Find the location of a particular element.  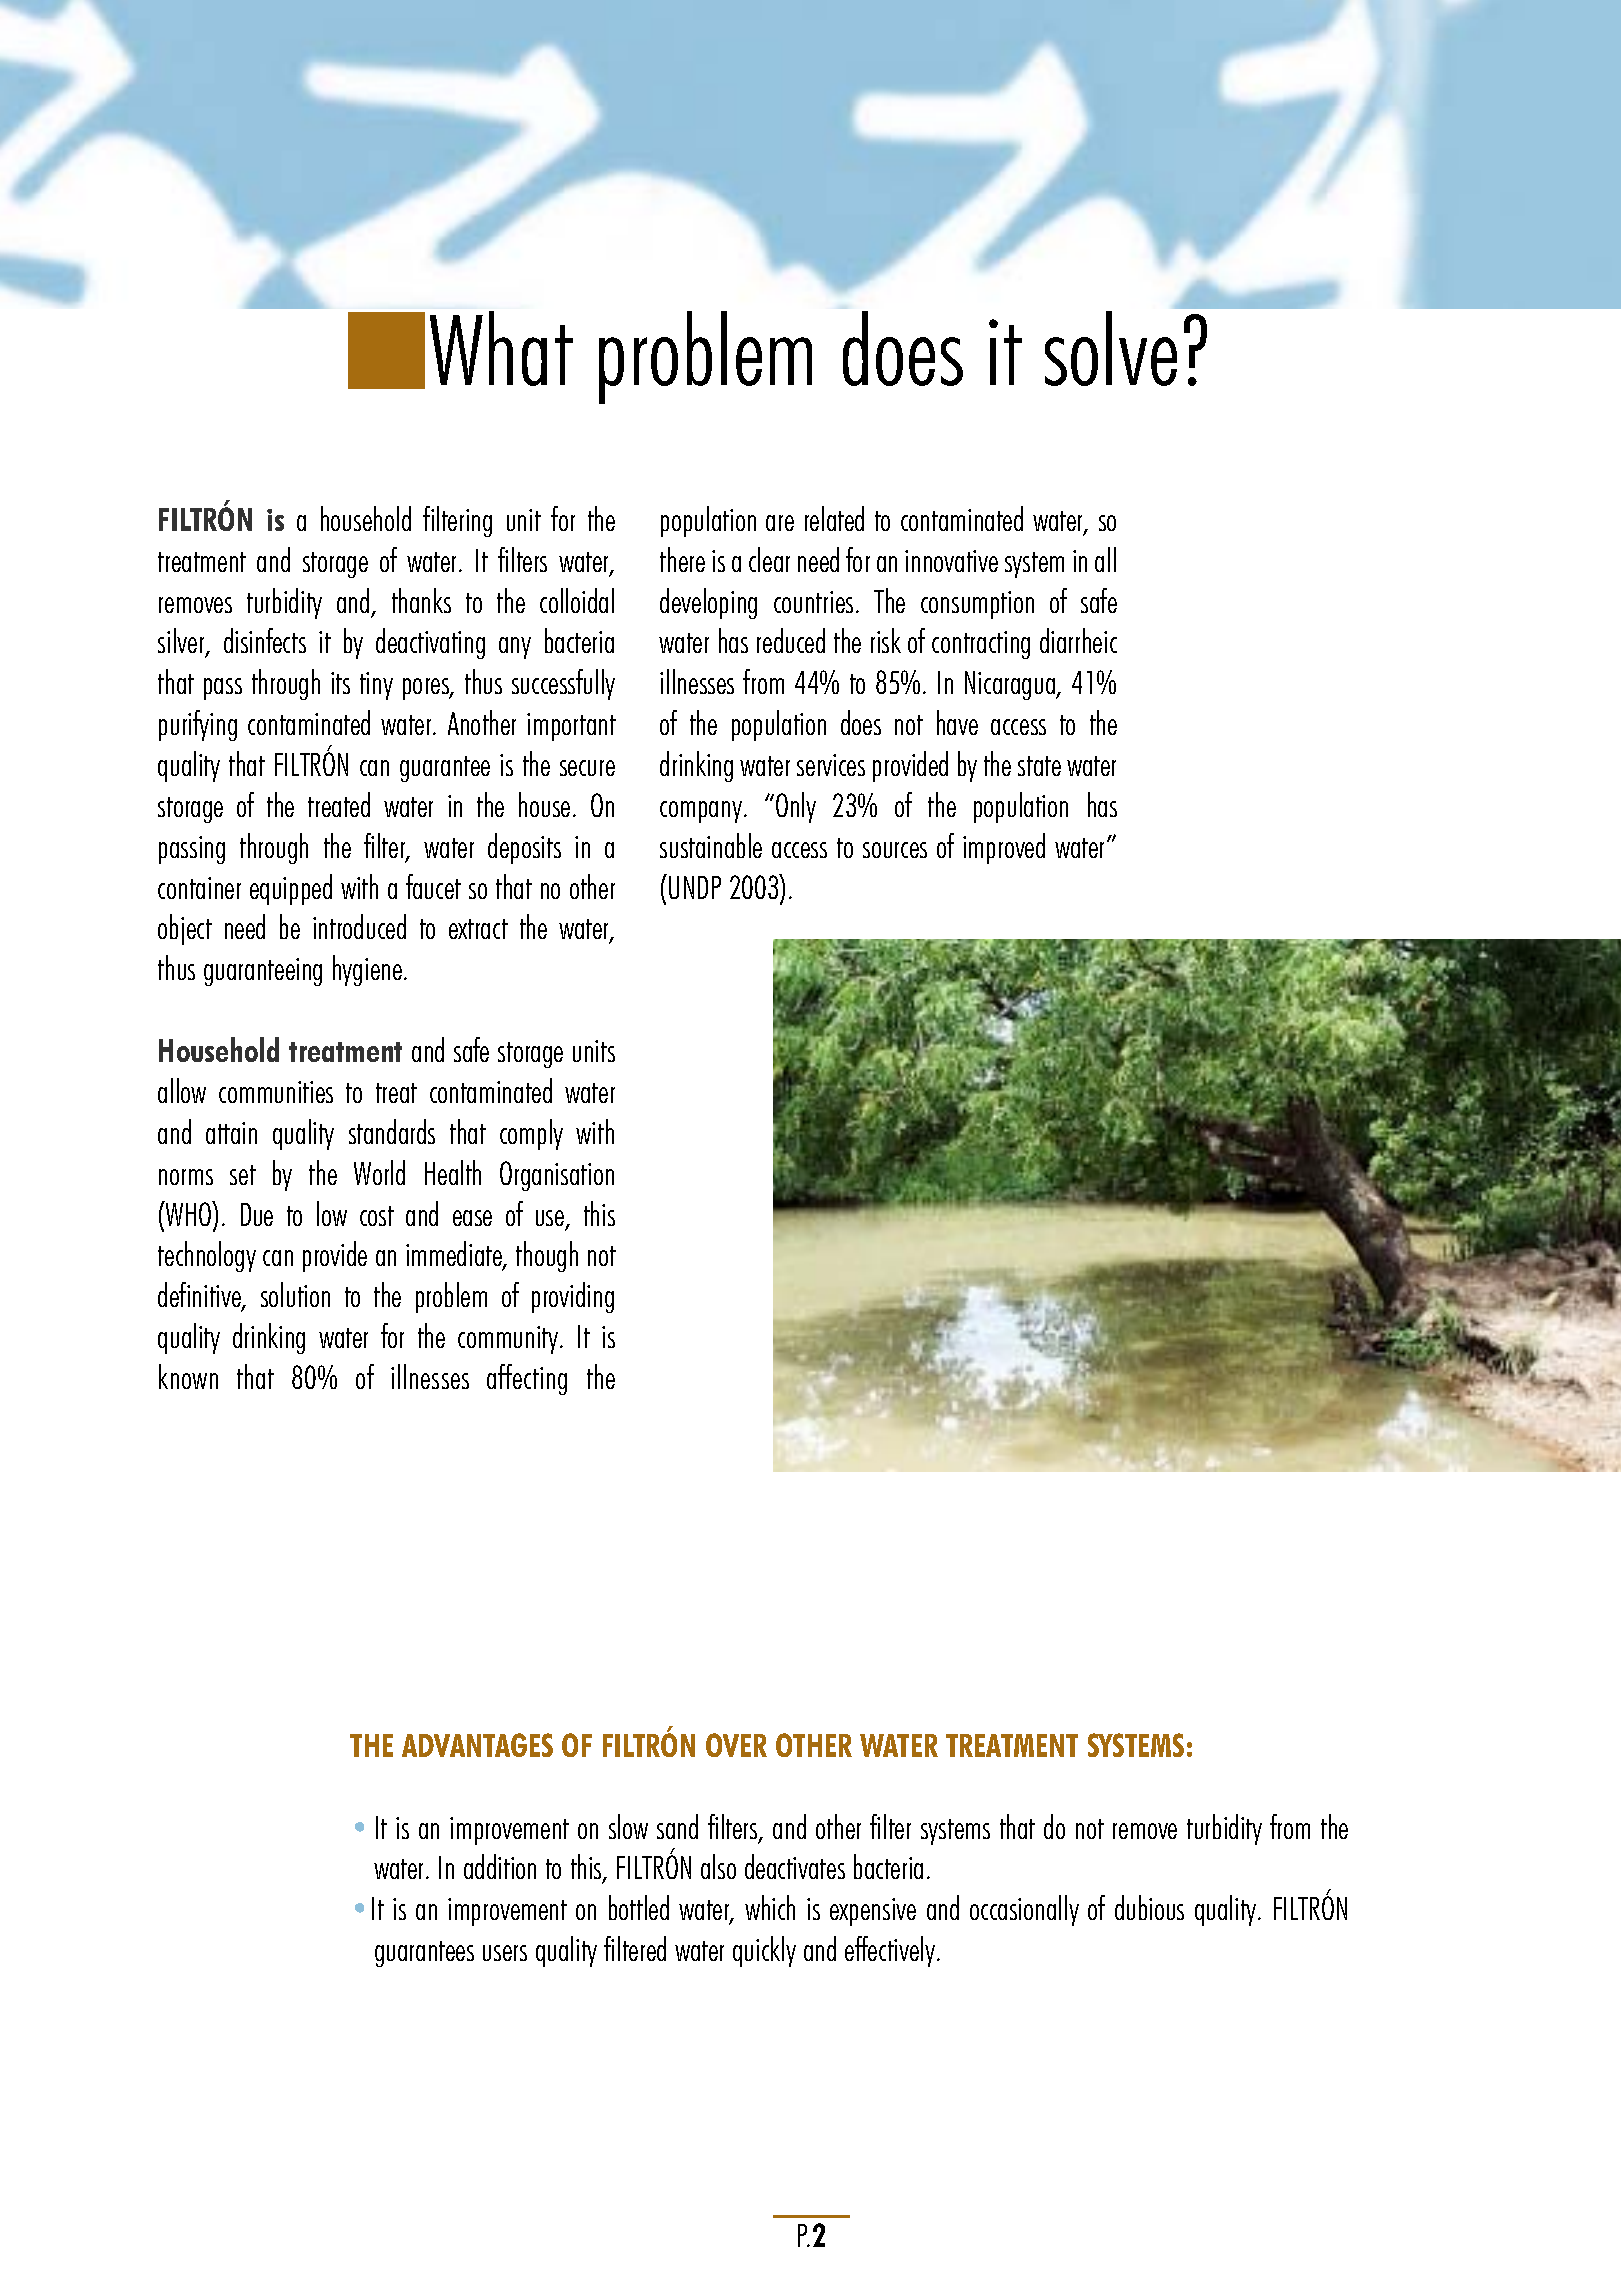

are is located at coordinates (780, 523).
